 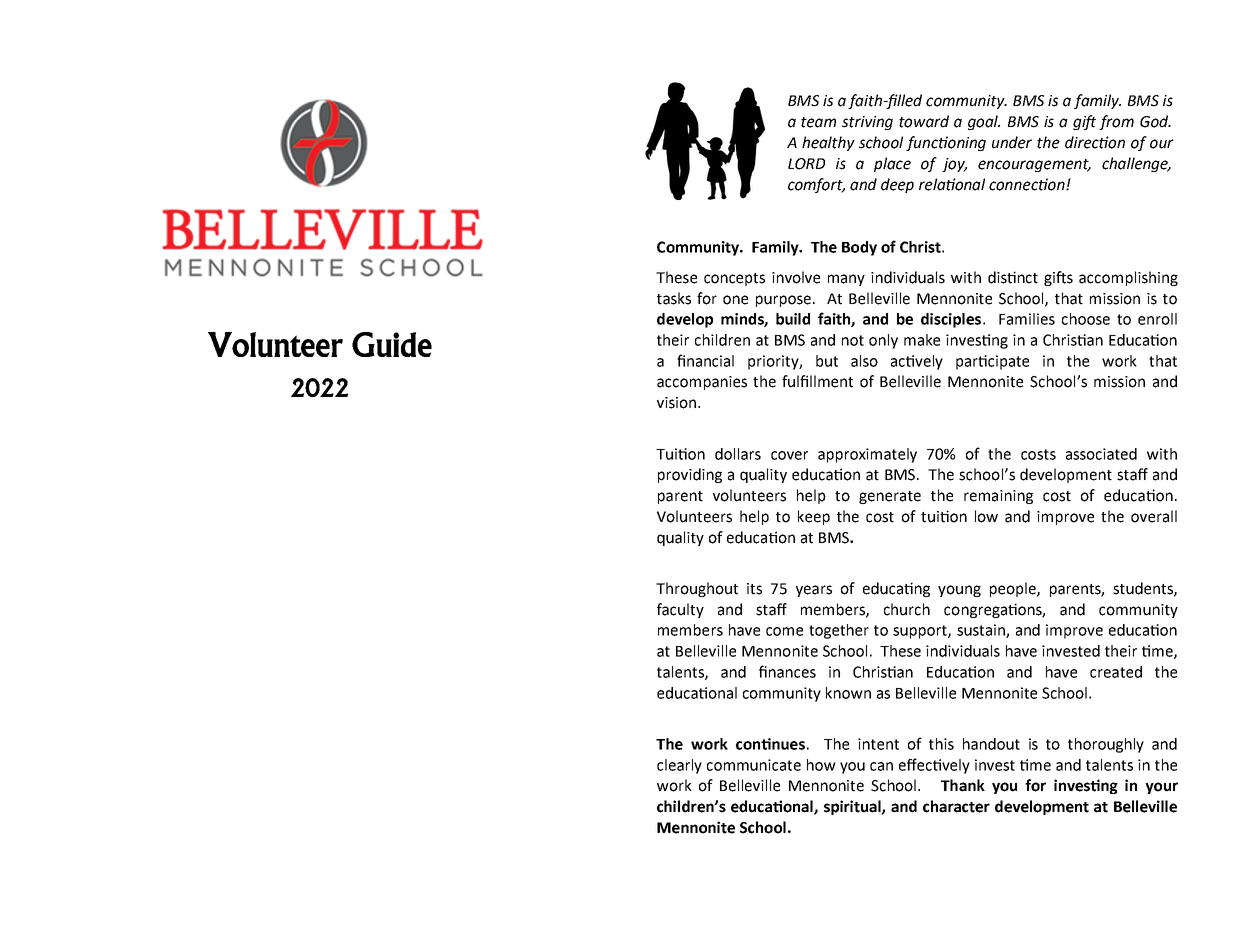 What do you see at coordinates (827, 361) in the page?
I see `but` at bounding box center [827, 361].
